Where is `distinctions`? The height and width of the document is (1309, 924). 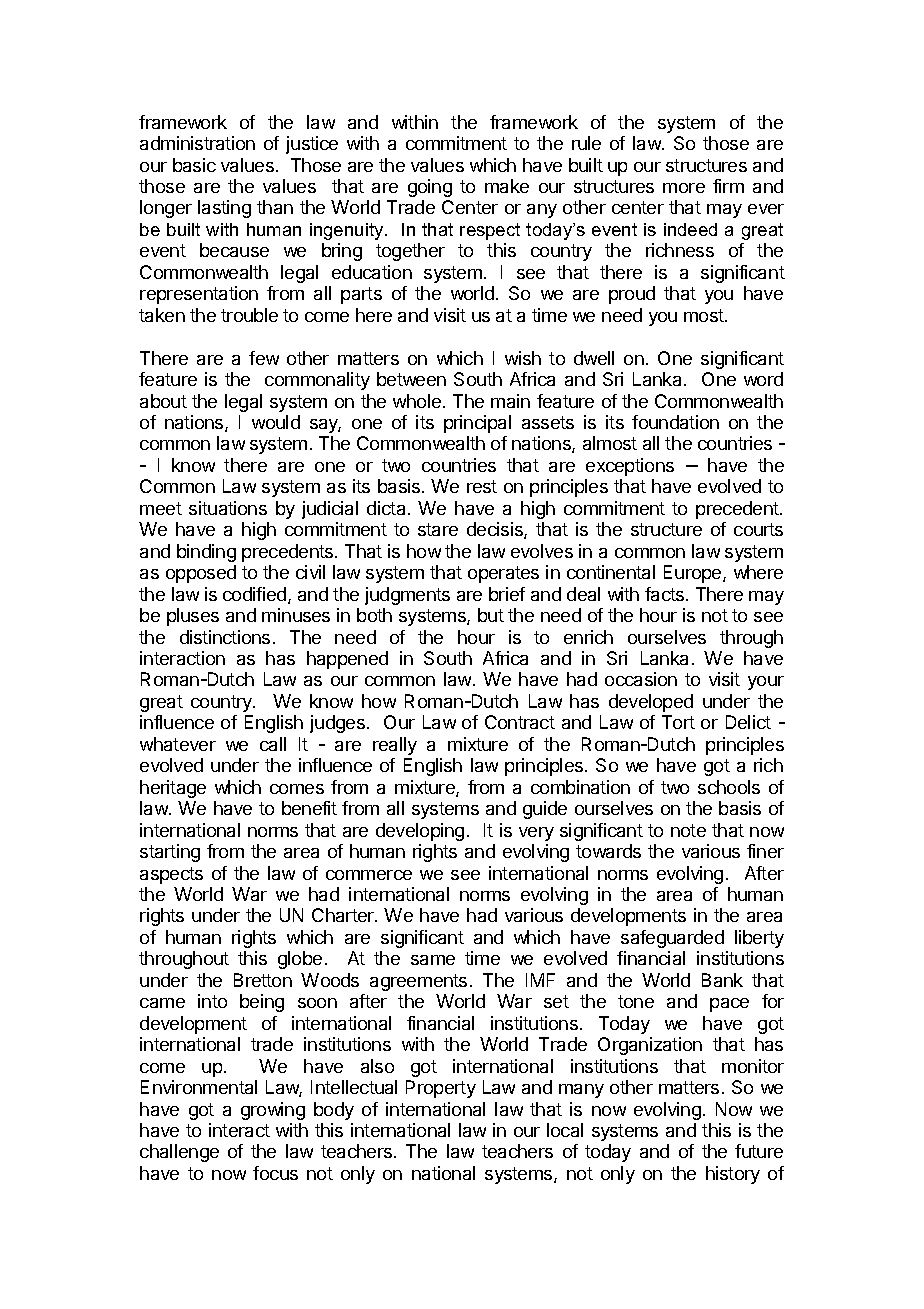 distinctions is located at coordinates (225, 637).
